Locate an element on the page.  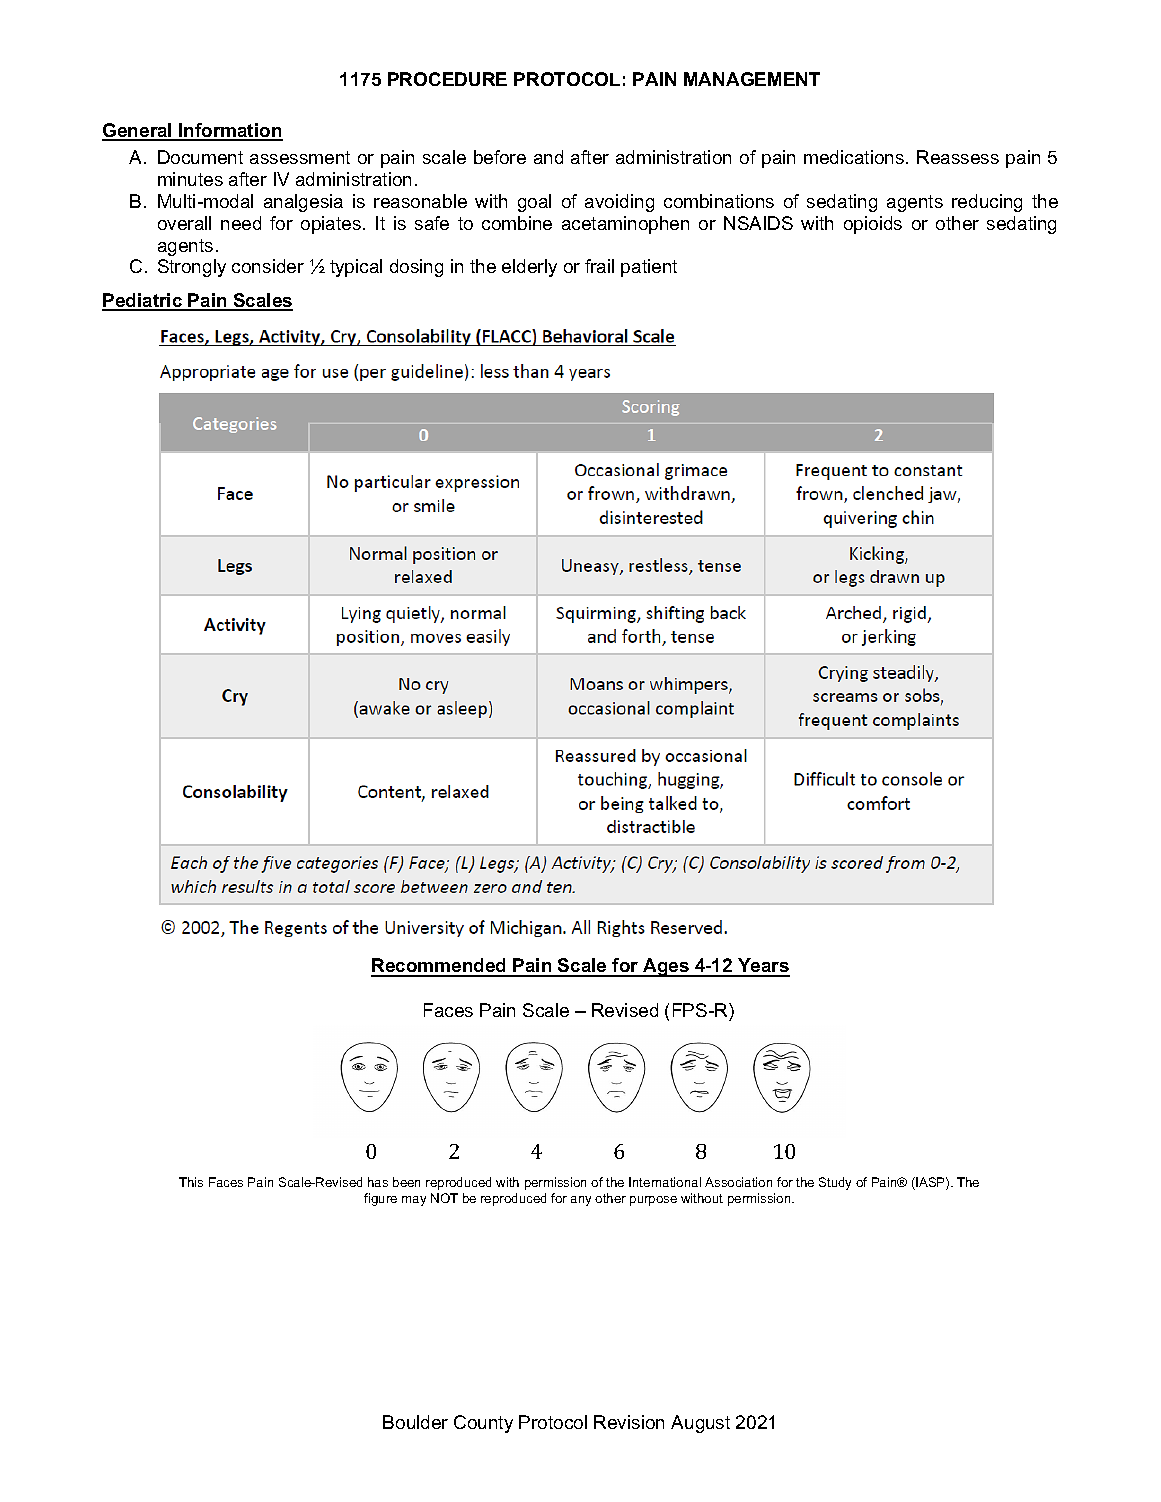
Ages is located at coordinates (666, 967).
